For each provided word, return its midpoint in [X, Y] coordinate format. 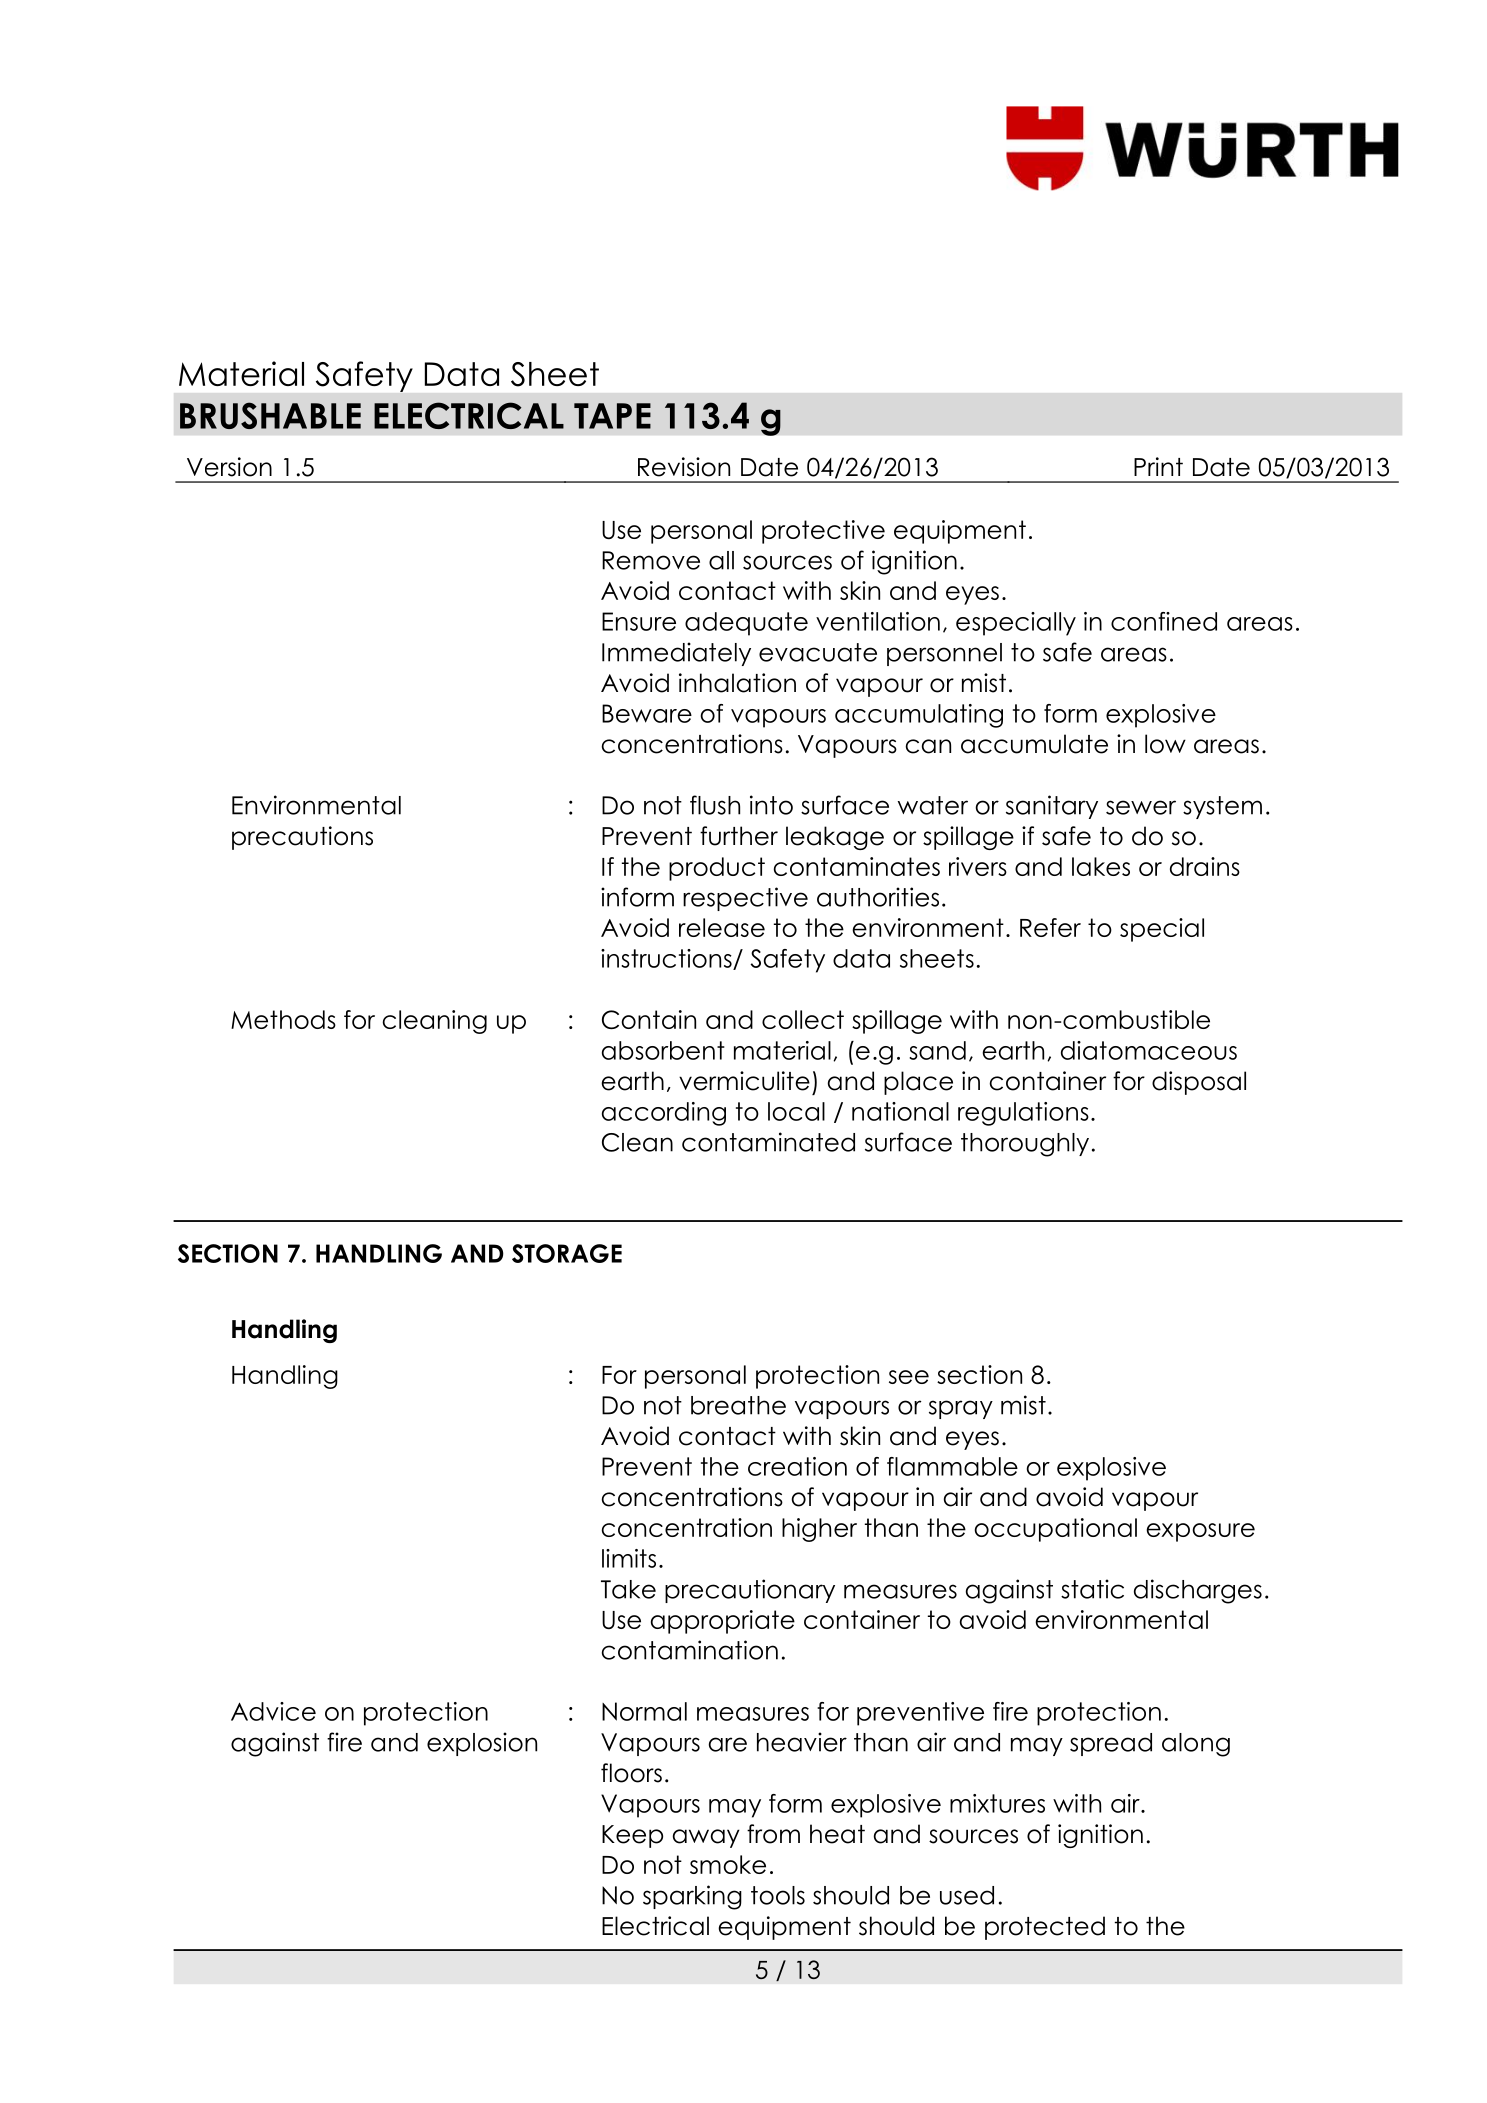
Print [1158, 466]
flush [715, 805]
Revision [684, 467]
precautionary [750, 1591]
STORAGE [567, 1253]
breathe [738, 1405]
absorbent [663, 1050]
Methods [283, 1019]
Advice [273, 1711]
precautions [302, 838]
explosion [482, 1744]
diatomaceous [1149, 1050]
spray [961, 1409]
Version [229, 467]
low [1165, 744]
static [1092, 1589]
